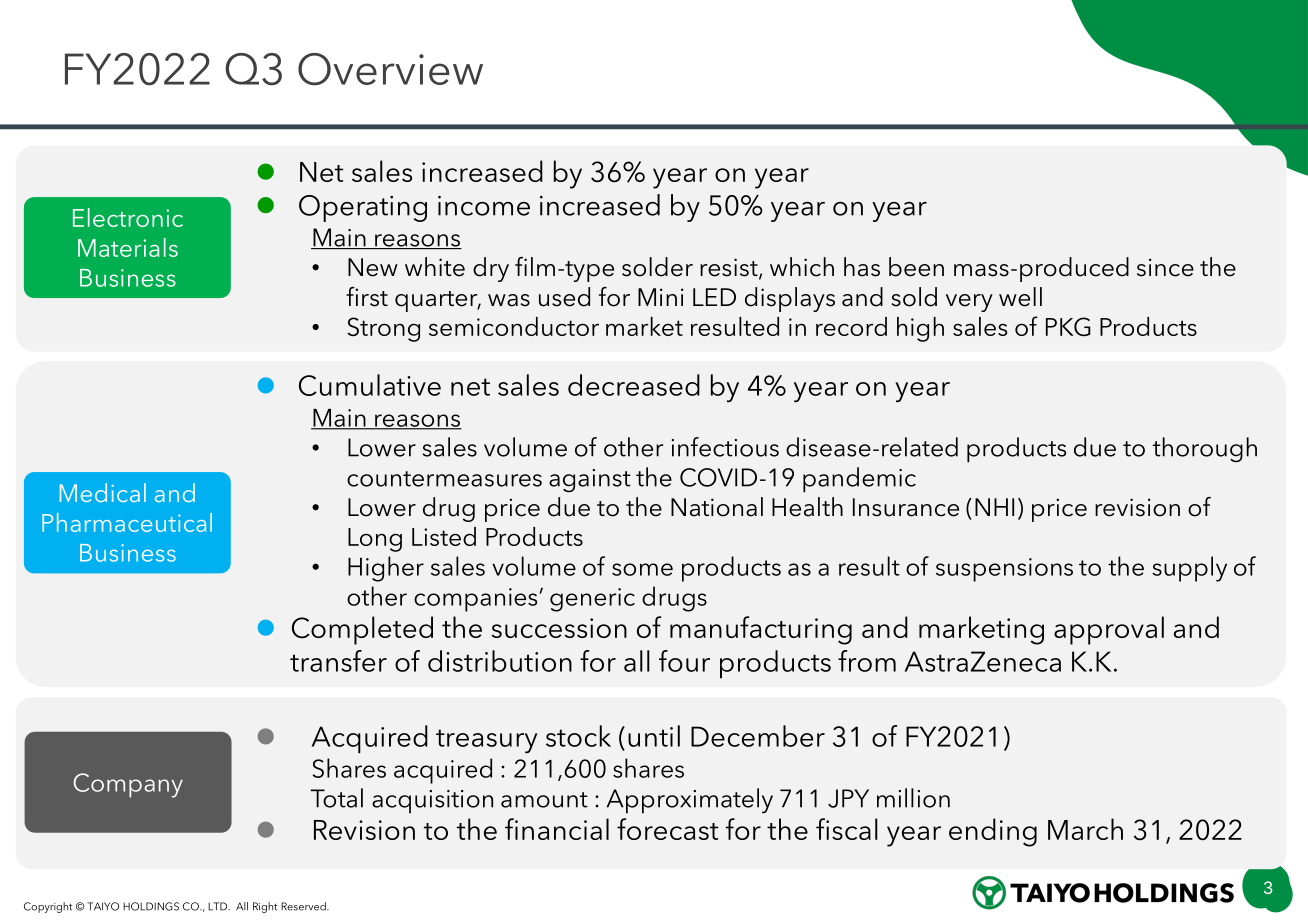 The image size is (1308, 924). Describe the element at coordinates (994, 507) in the document. I see `NHI` at that location.
